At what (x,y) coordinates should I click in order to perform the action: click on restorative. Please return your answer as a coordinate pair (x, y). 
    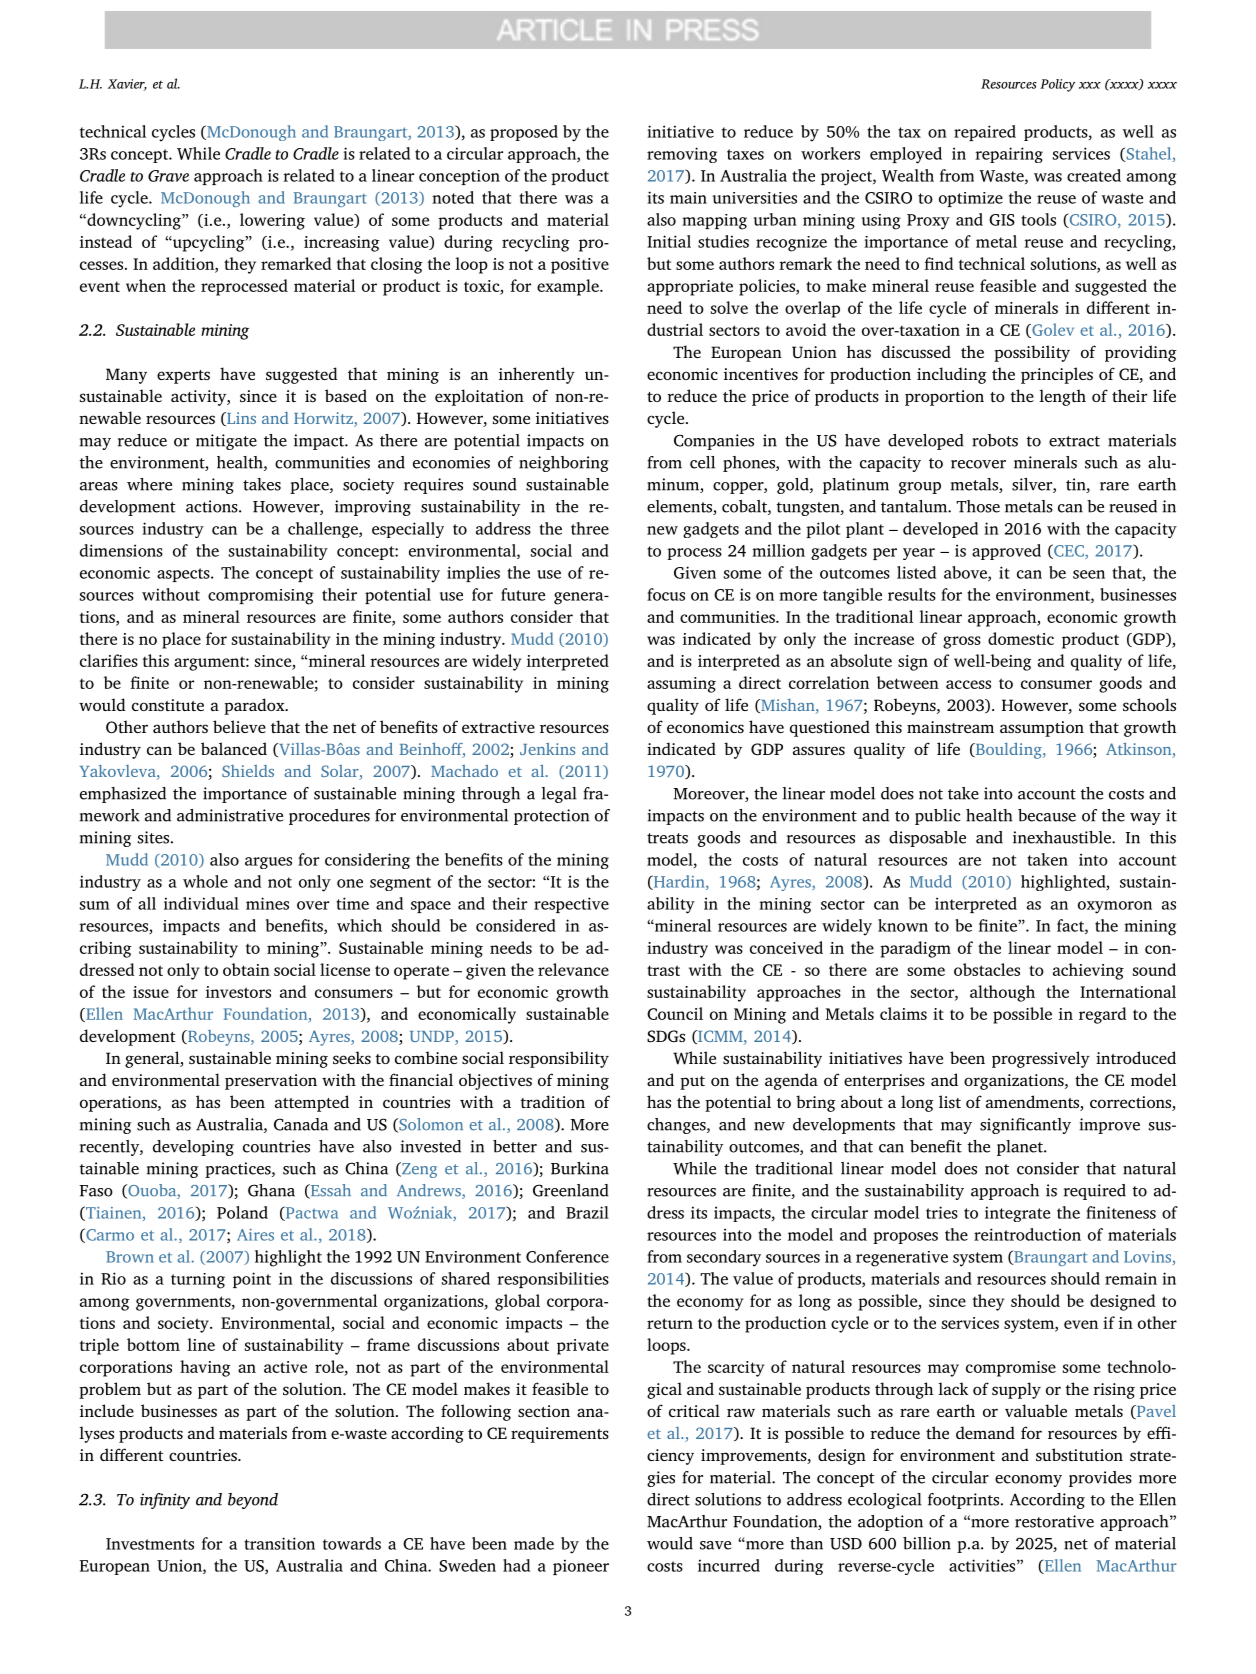
    Looking at the image, I should click on (1054, 1521).
